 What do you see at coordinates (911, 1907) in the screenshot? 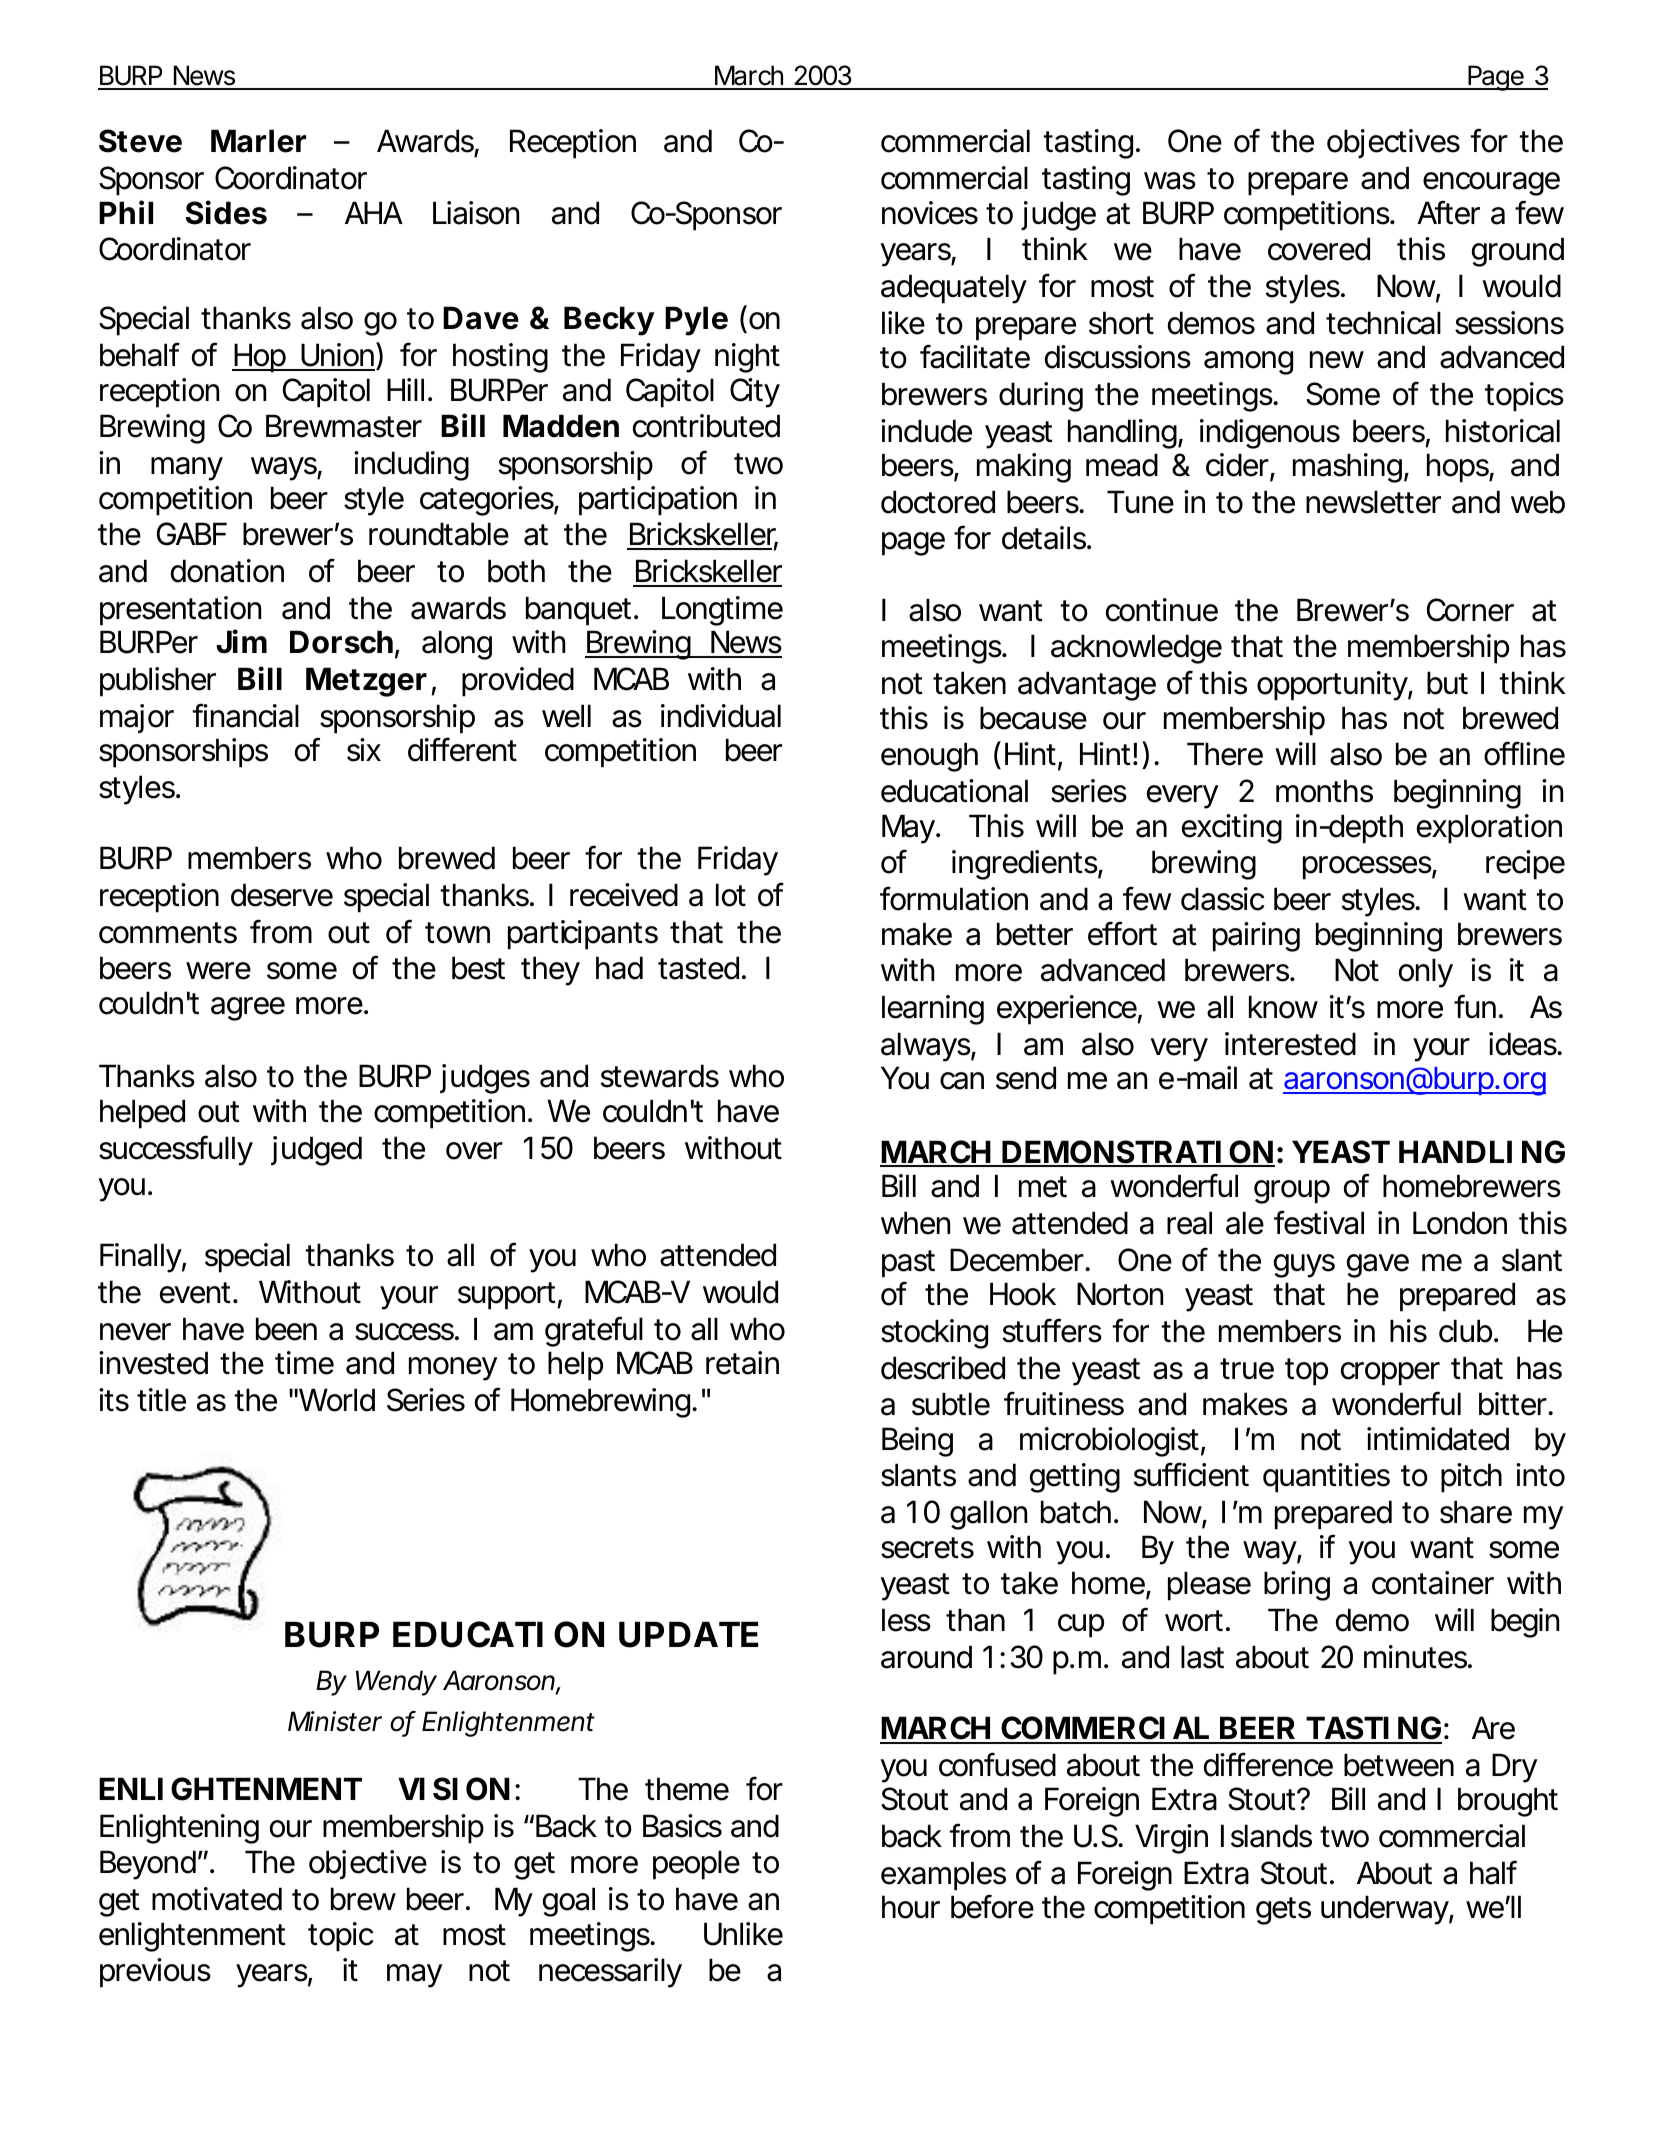
I see `hour` at bounding box center [911, 1907].
